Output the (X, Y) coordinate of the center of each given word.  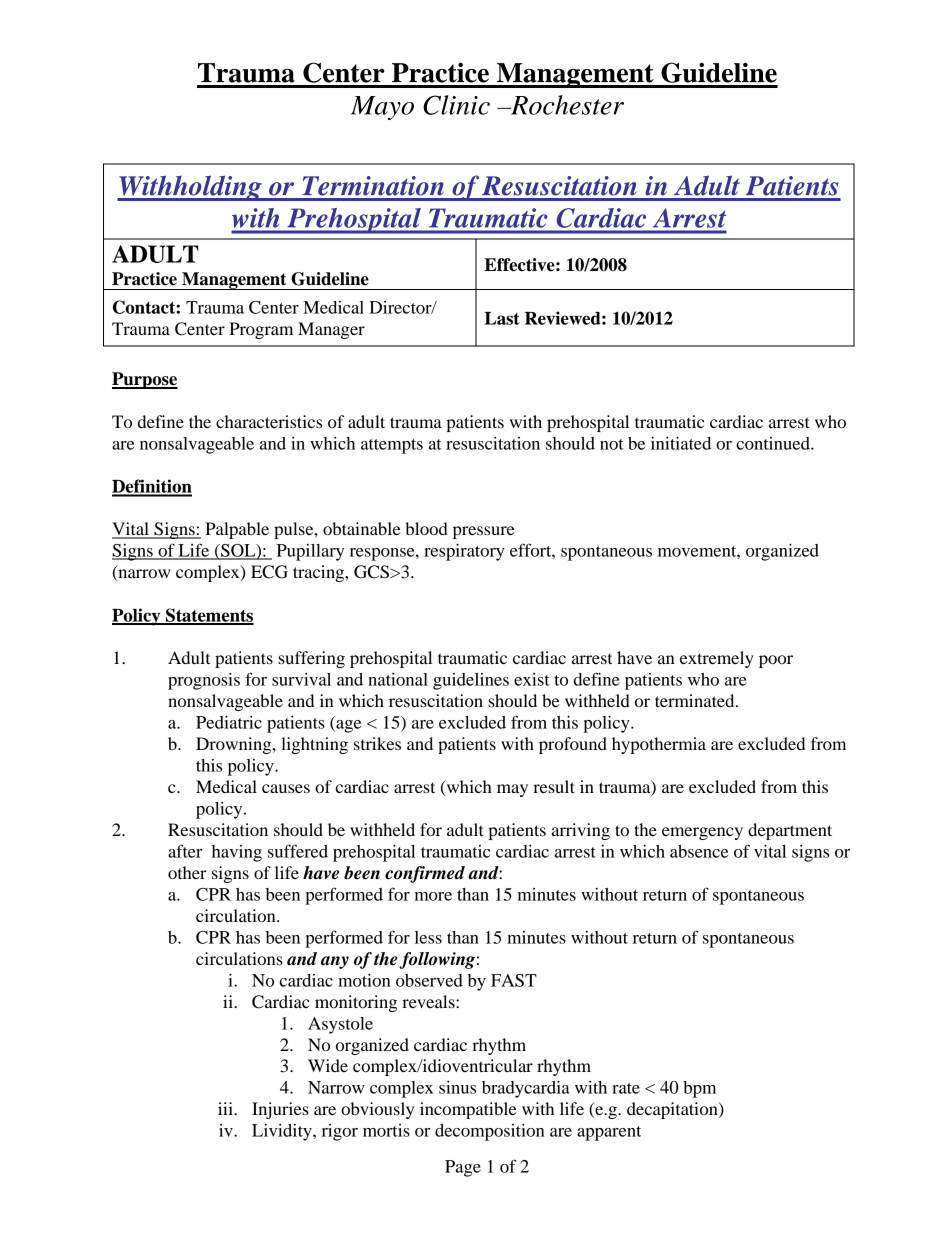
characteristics (269, 421)
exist (532, 679)
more (433, 896)
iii (226, 1108)
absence (699, 851)
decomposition (490, 1132)
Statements (209, 616)
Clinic (456, 105)
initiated (681, 443)
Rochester (566, 105)
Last (502, 318)
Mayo (382, 108)
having (237, 853)
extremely (717, 659)
